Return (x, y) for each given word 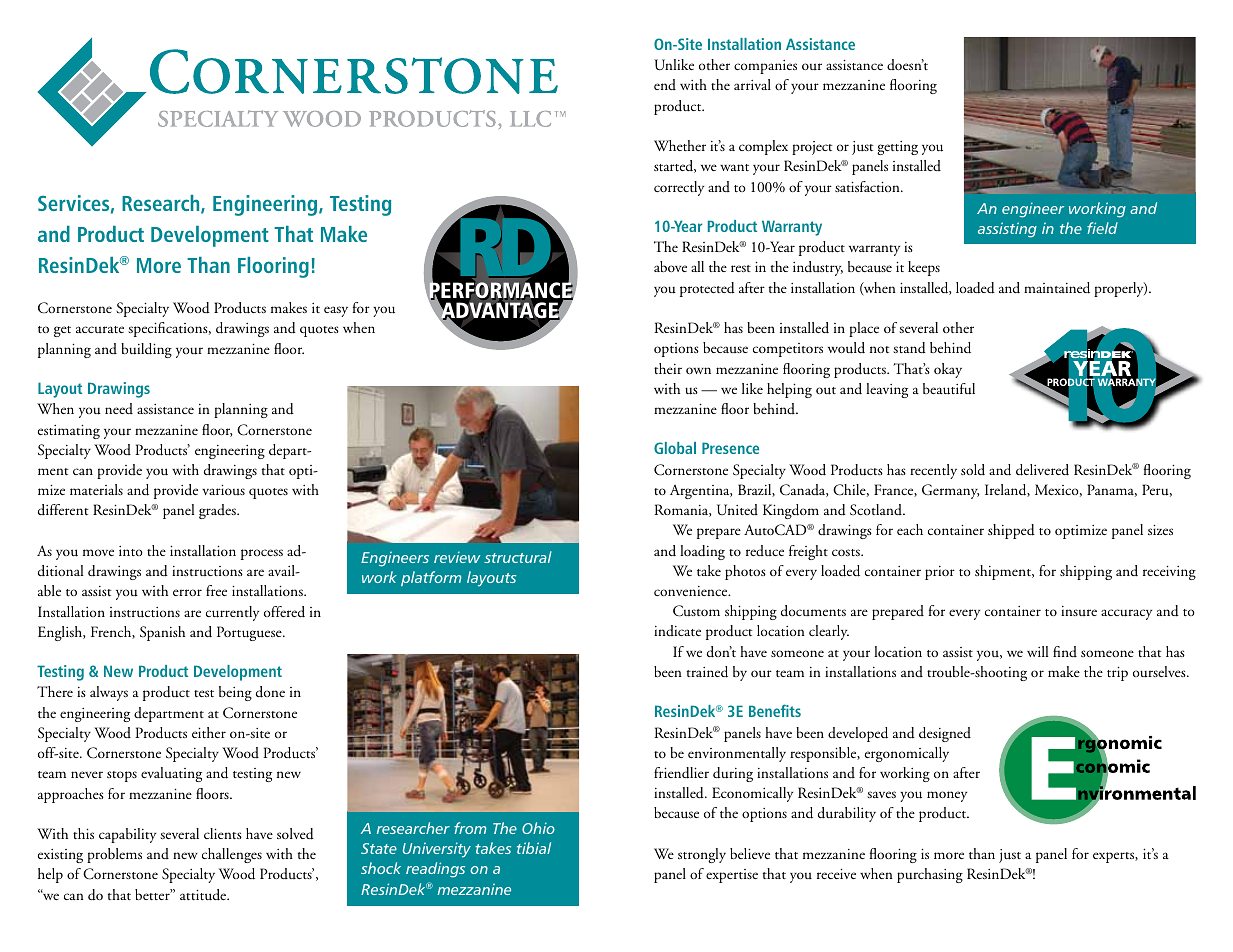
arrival (752, 84)
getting (897, 148)
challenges (232, 855)
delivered (1042, 470)
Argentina (701, 492)
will (1037, 651)
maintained (1057, 288)
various (223, 489)
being (235, 693)
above (670, 266)
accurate (100, 329)
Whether (680, 145)
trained (707, 672)
